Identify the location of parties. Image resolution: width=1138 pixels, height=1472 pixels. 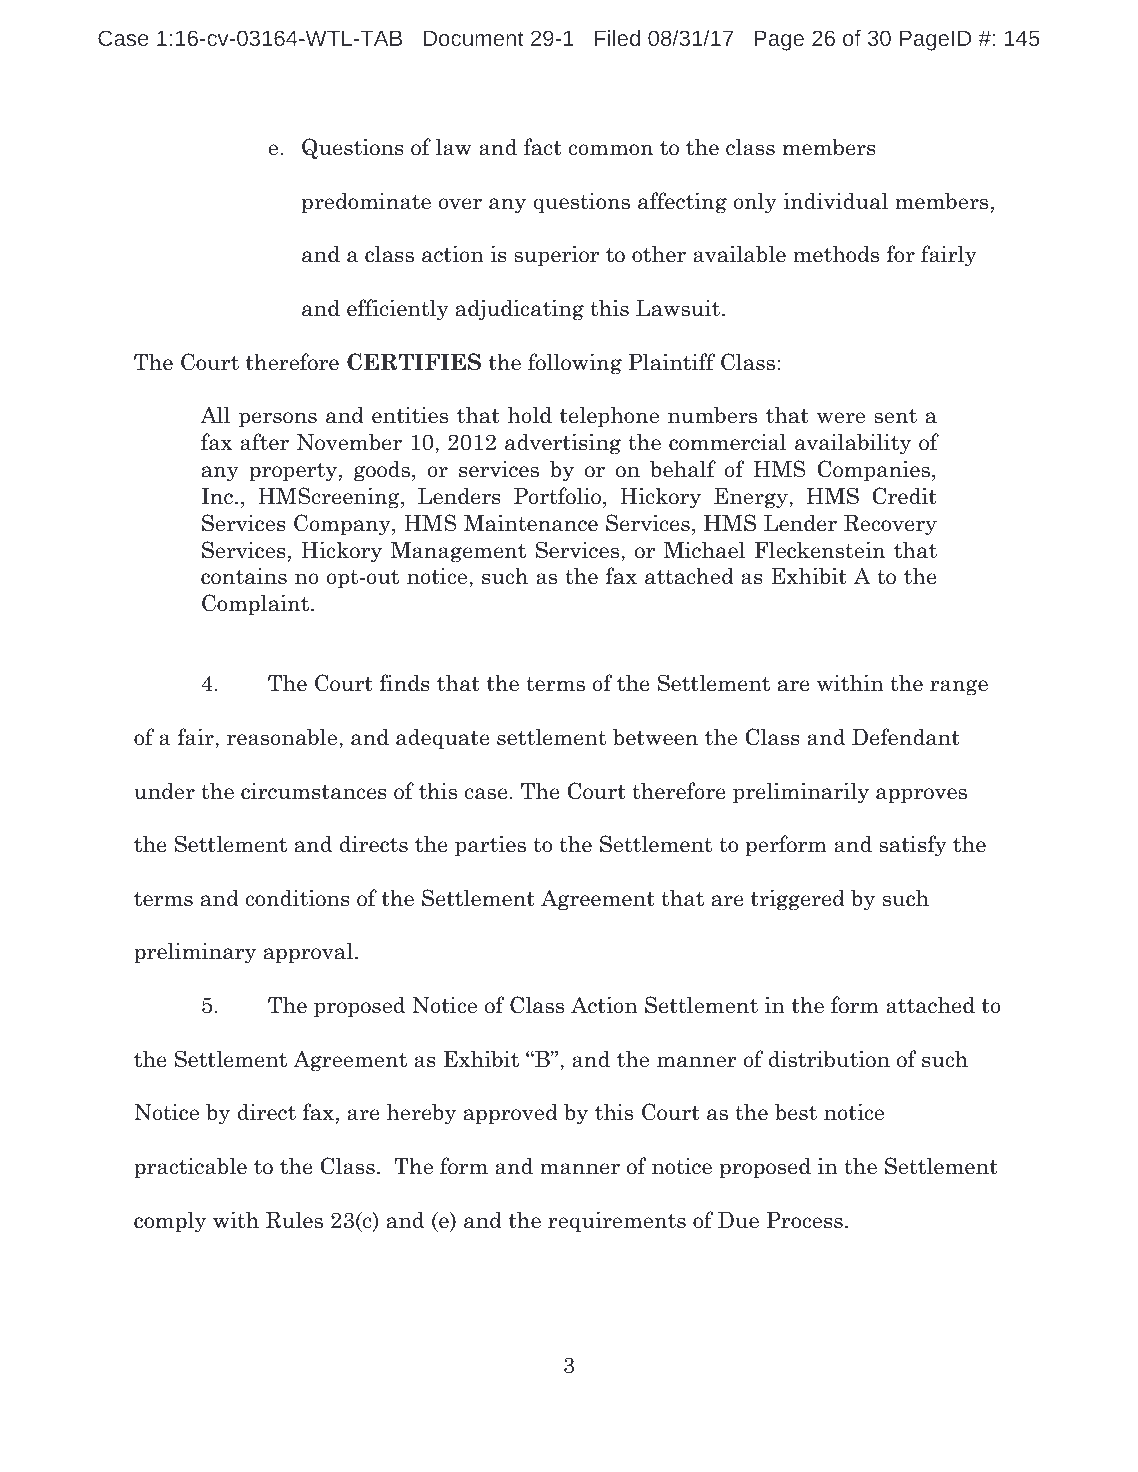
(490, 846).
